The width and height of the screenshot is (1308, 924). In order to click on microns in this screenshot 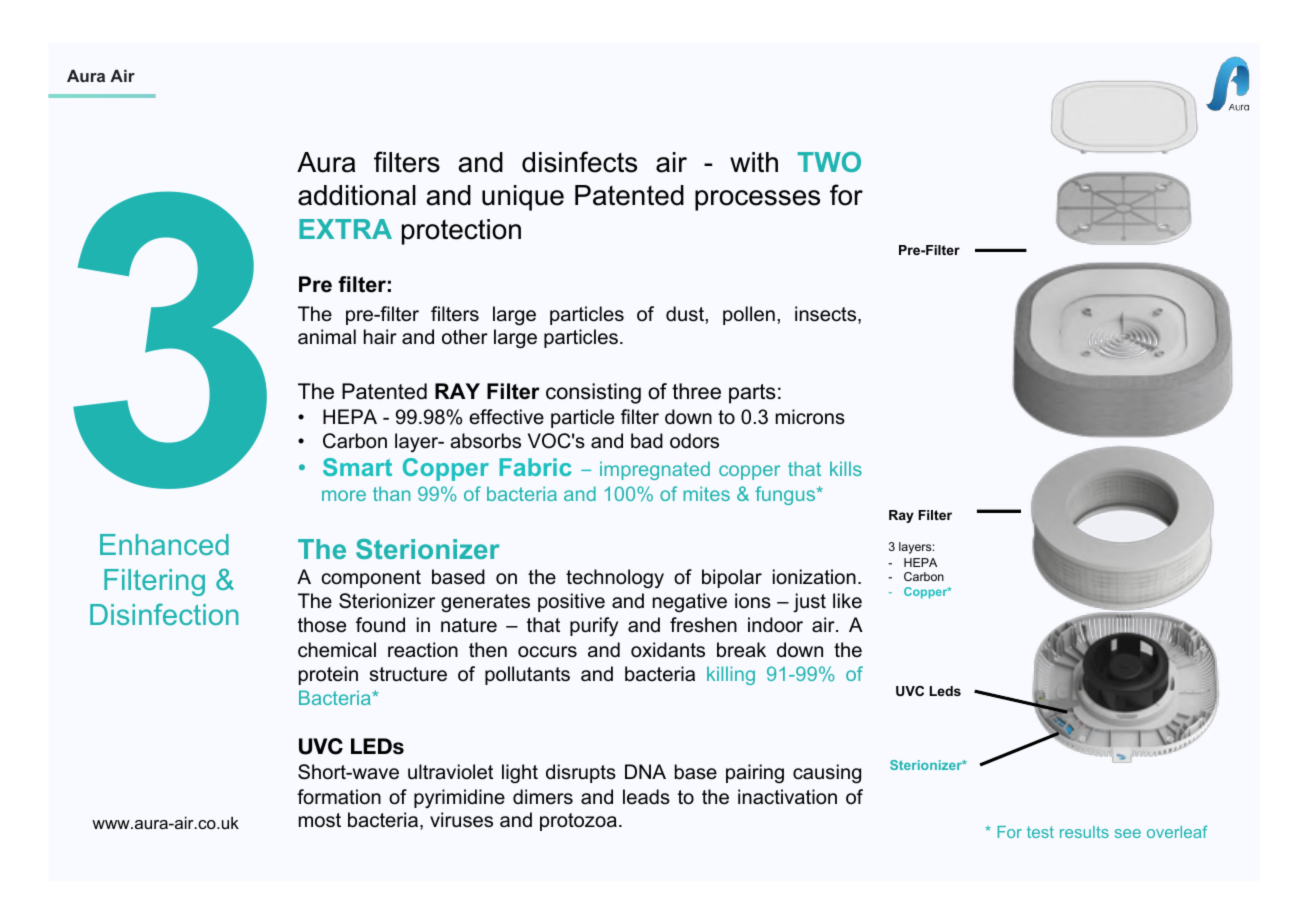, I will do `click(810, 417)`.
